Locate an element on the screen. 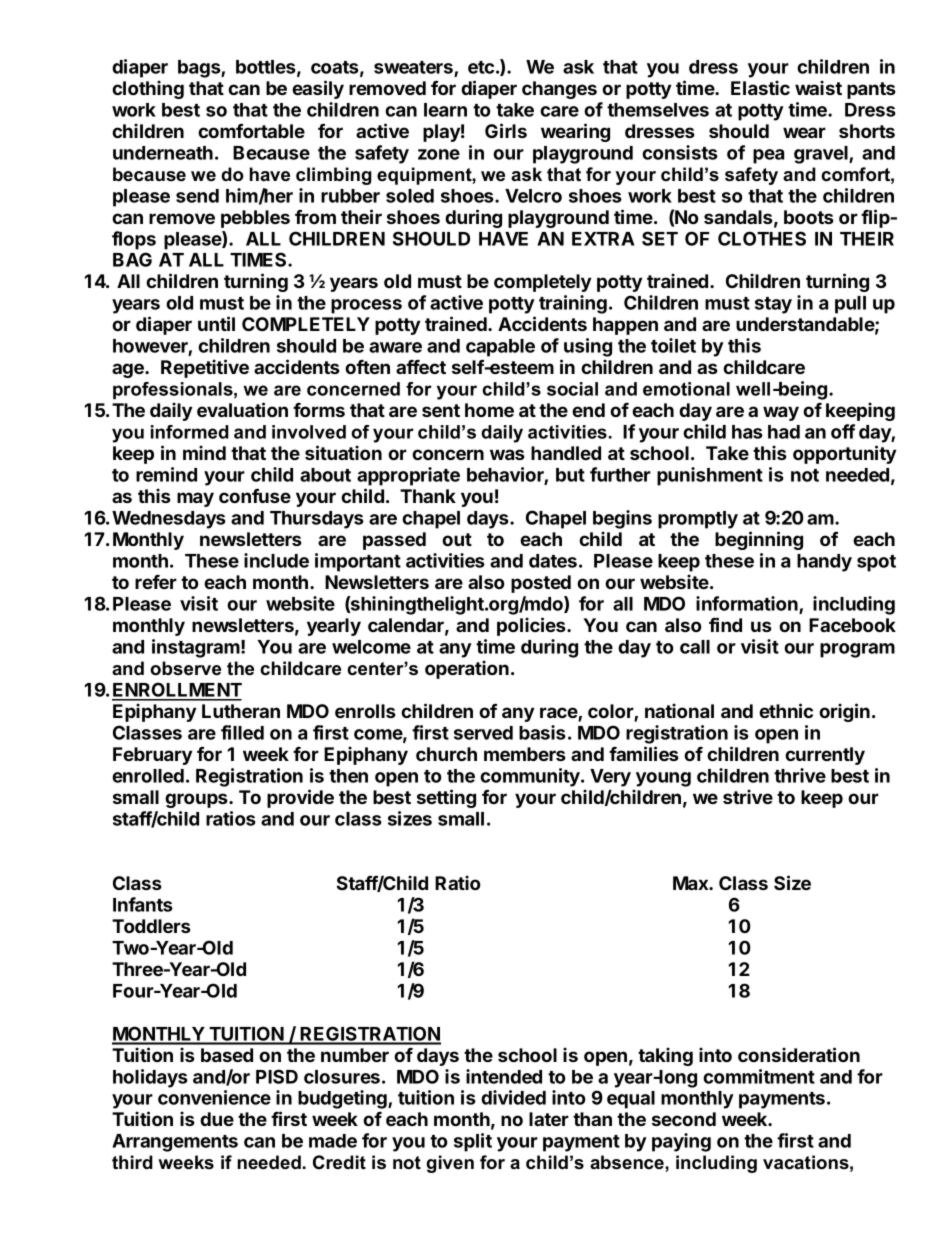  split is located at coordinates (473, 1142).
